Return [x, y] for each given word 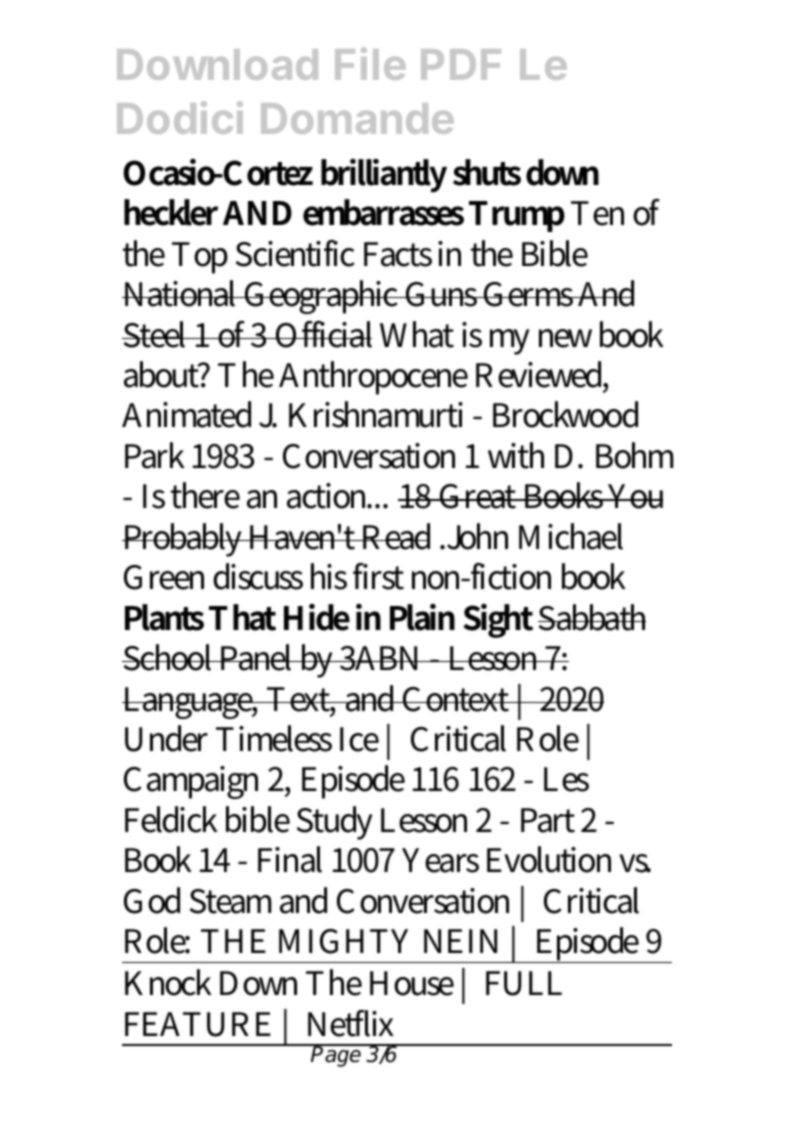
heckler [171, 212]
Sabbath [592, 617]
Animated [186, 414]
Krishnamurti [376, 414]
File [370, 63]
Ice [359, 739]
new [565, 338]
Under [166, 738]
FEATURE [198, 1024]
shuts [487, 172]
